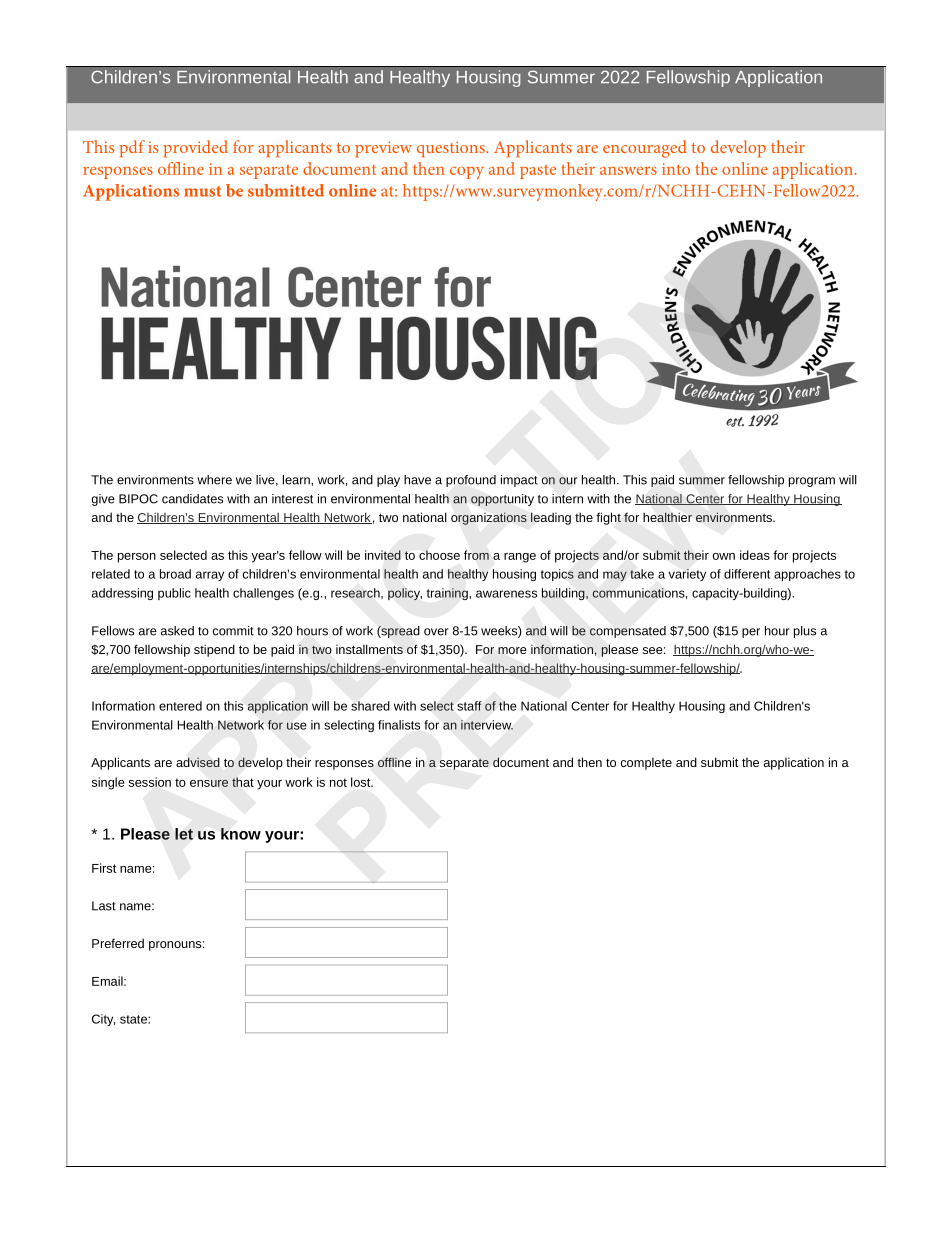 The height and width of the screenshot is (1233, 952). What do you see at coordinates (467, 172) in the screenshot?
I see `copy` at bounding box center [467, 172].
